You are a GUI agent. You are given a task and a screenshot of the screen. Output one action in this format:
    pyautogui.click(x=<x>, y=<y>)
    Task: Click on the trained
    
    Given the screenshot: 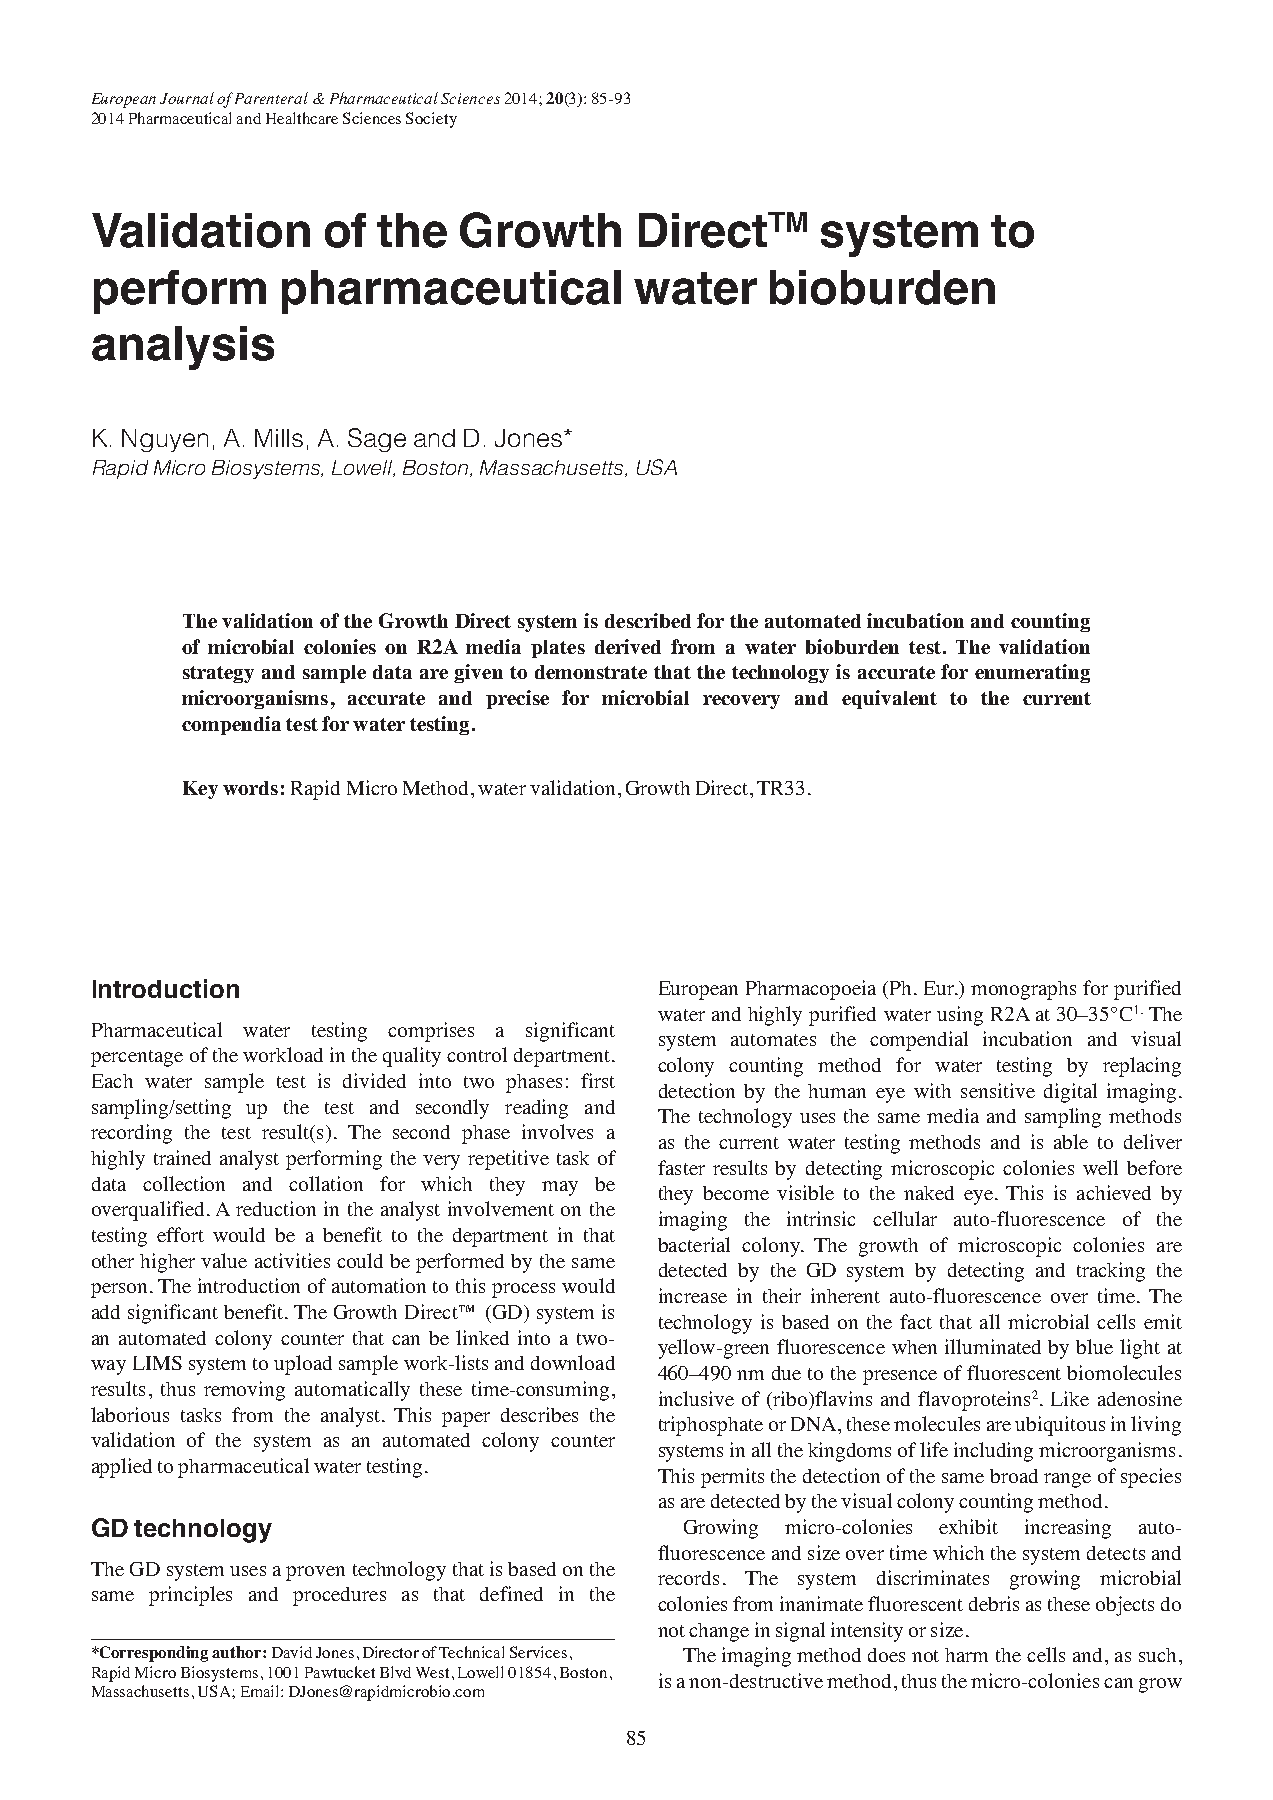 What is the action you would take?
    pyautogui.click(x=182, y=1157)
